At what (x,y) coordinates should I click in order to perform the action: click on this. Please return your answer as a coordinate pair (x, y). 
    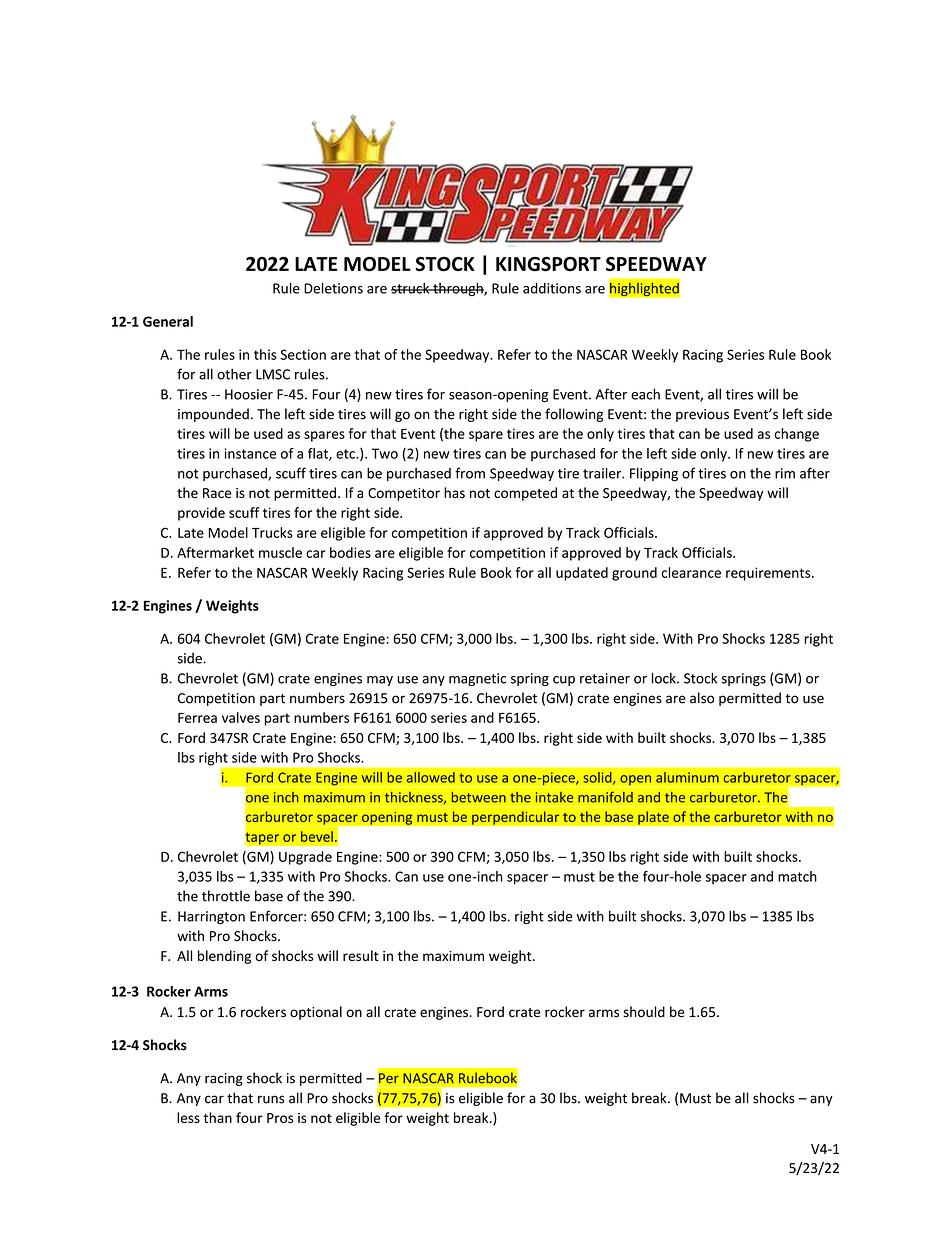
    Looking at the image, I should click on (265, 354).
